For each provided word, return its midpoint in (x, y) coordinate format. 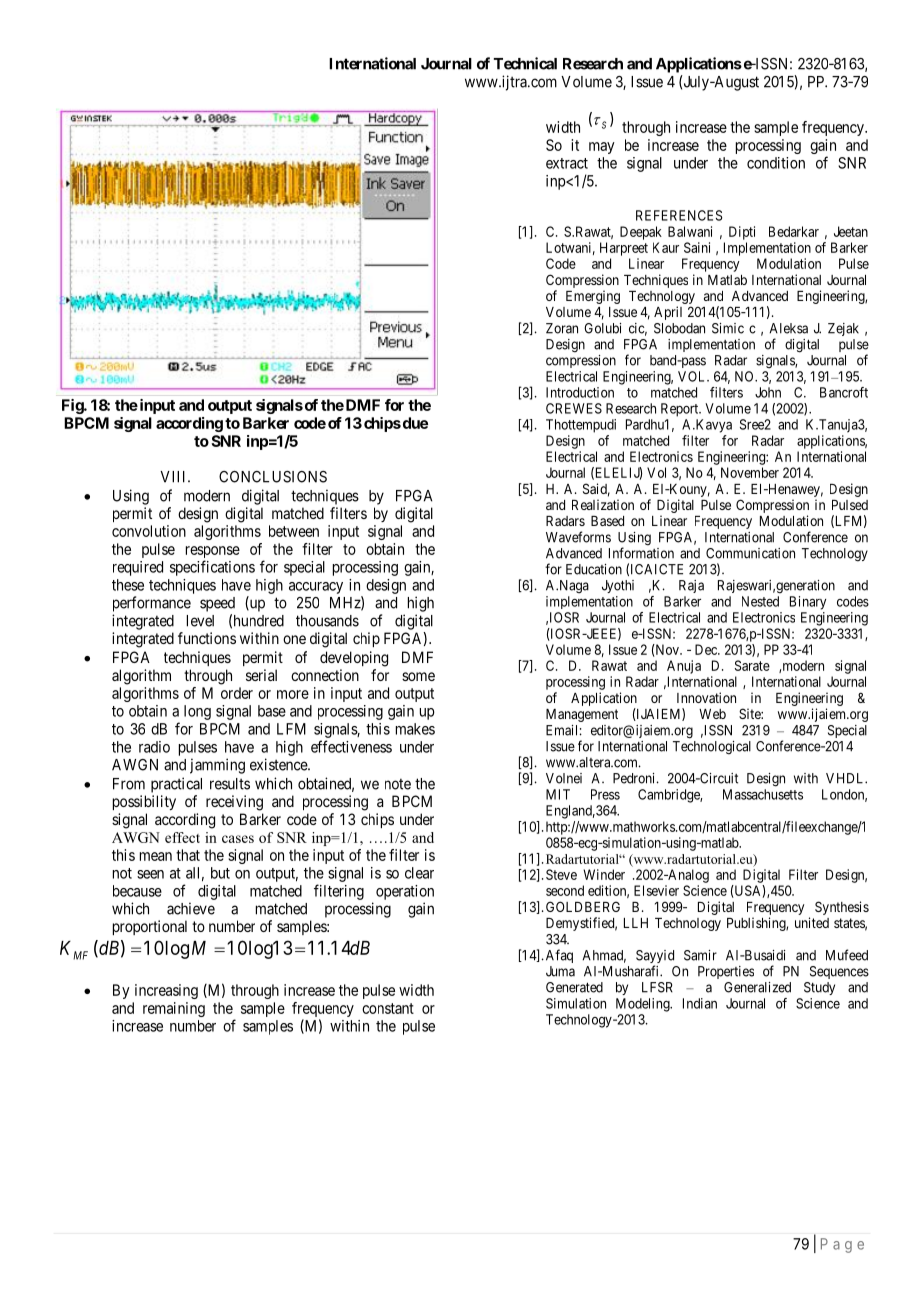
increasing (166, 991)
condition (776, 163)
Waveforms (578, 537)
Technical (525, 63)
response (213, 553)
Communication (750, 553)
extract (567, 163)
